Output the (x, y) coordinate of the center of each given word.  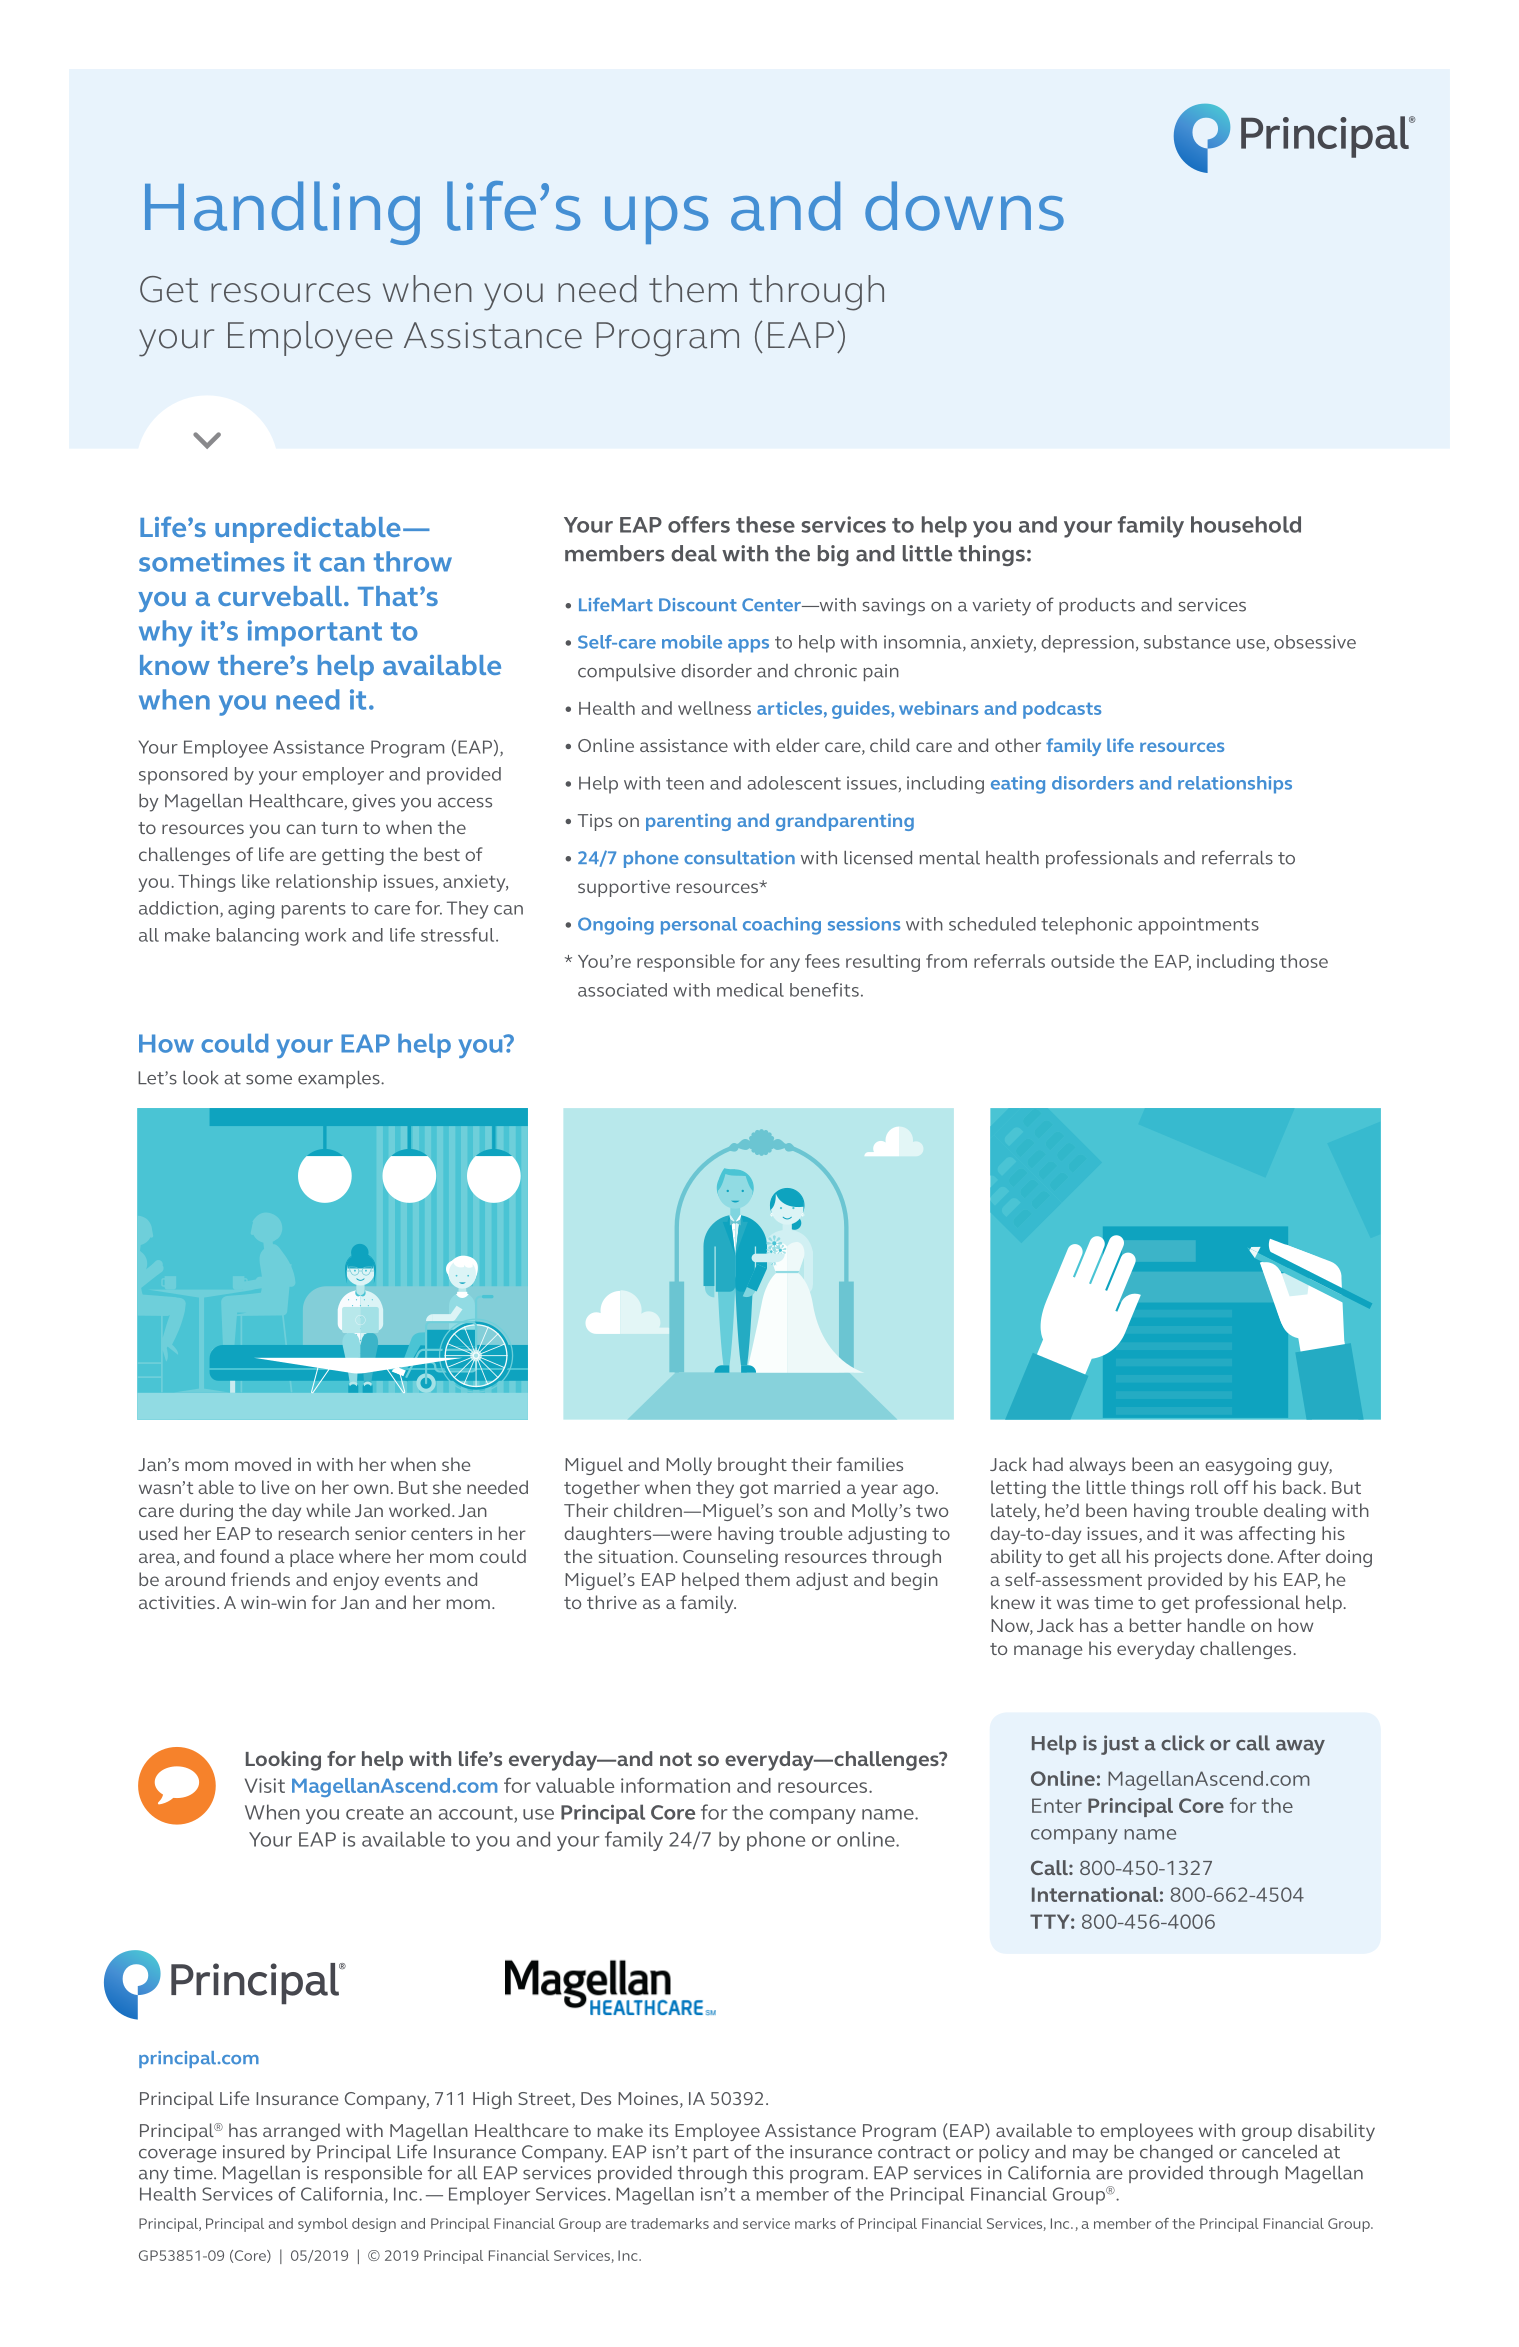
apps (748, 646)
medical (750, 990)
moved (263, 1464)
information (675, 1785)
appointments (1198, 926)
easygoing (1248, 1466)
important (315, 633)
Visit (265, 1785)
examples (340, 1079)
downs (964, 206)
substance (1187, 642)
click (1182, 1743)
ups (656, 220)
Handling (282, 213)
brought (752, 1466)
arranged (301, 2132)
